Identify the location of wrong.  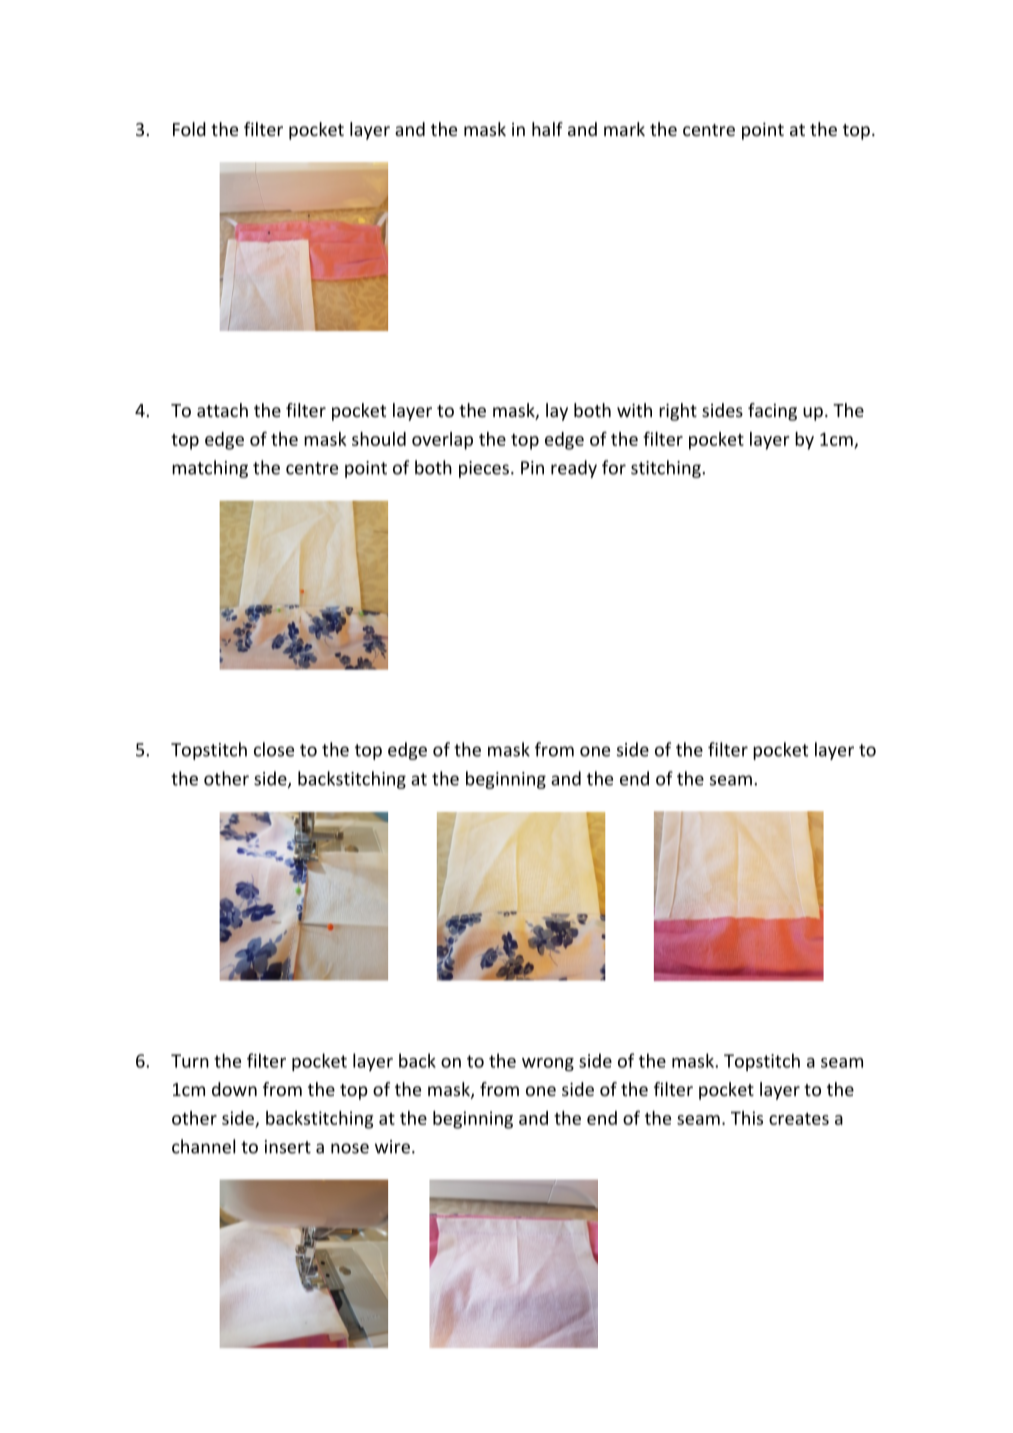
(548, 1064).
